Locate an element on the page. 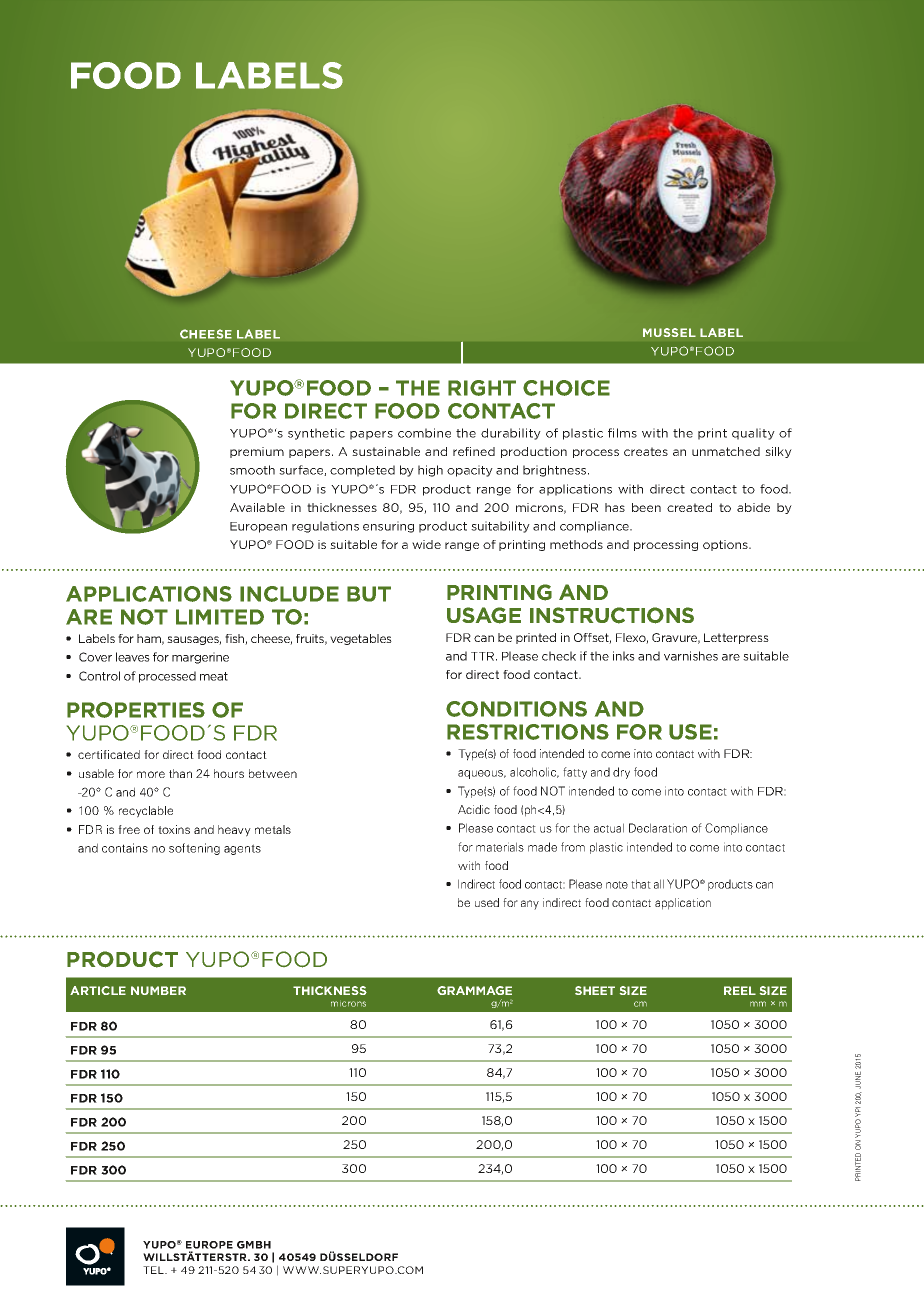 This image has height=1308, width=924. used is located at coordinates (487, 902).
